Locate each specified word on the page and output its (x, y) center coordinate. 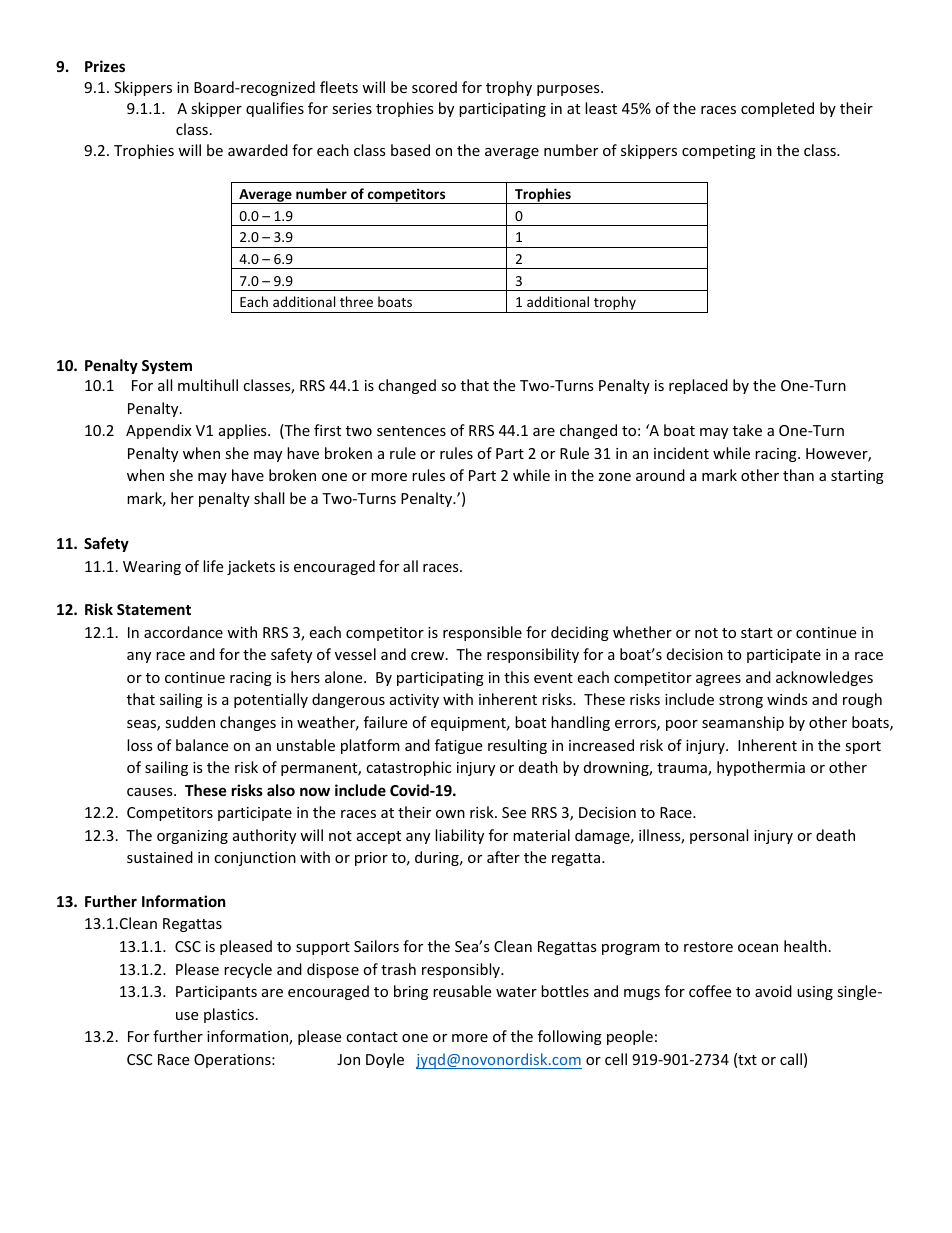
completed (777, 109)
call (791, 1059)
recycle (248, 970)
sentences (411, 431)
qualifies (275, 109)
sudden (190, 722)
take (747, 430)
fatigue (458, 746)
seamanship (743, 723)
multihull (208, 385)
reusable (462, 991)
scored (434, 87)
